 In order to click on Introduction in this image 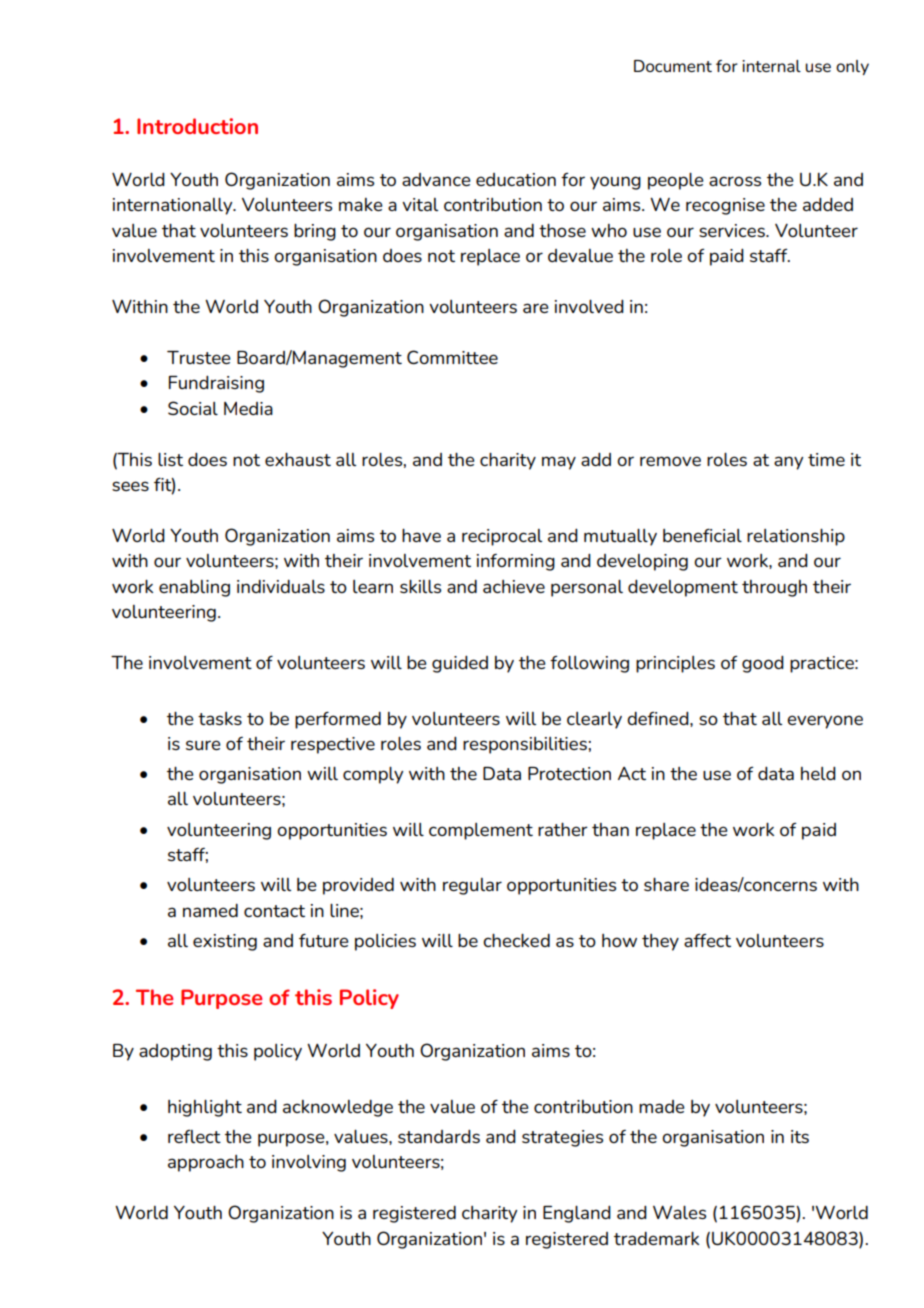, I will do `click(197, 126)`.
